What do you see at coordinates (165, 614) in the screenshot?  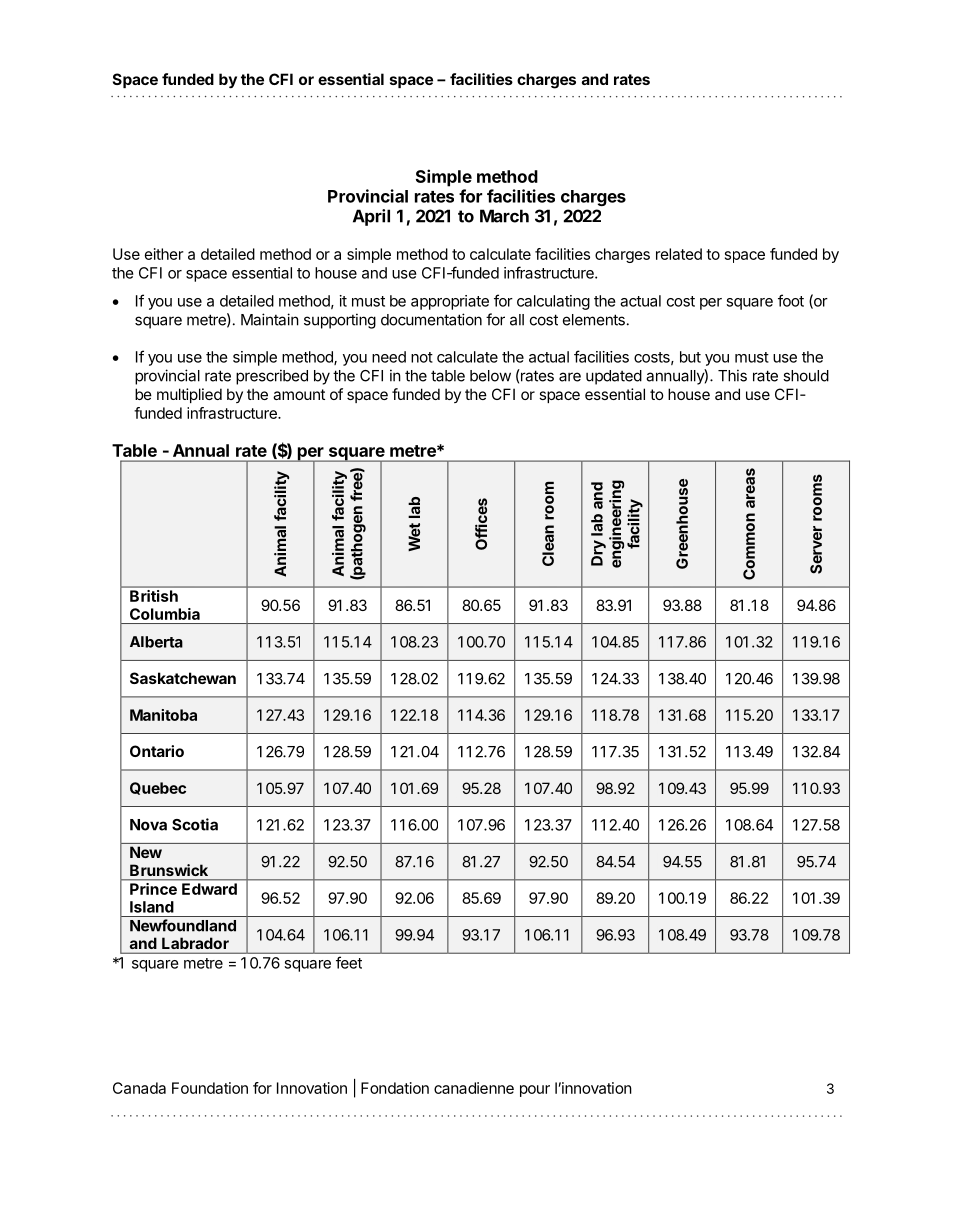 I see `Columbia` at bounding box center [165, 614].
